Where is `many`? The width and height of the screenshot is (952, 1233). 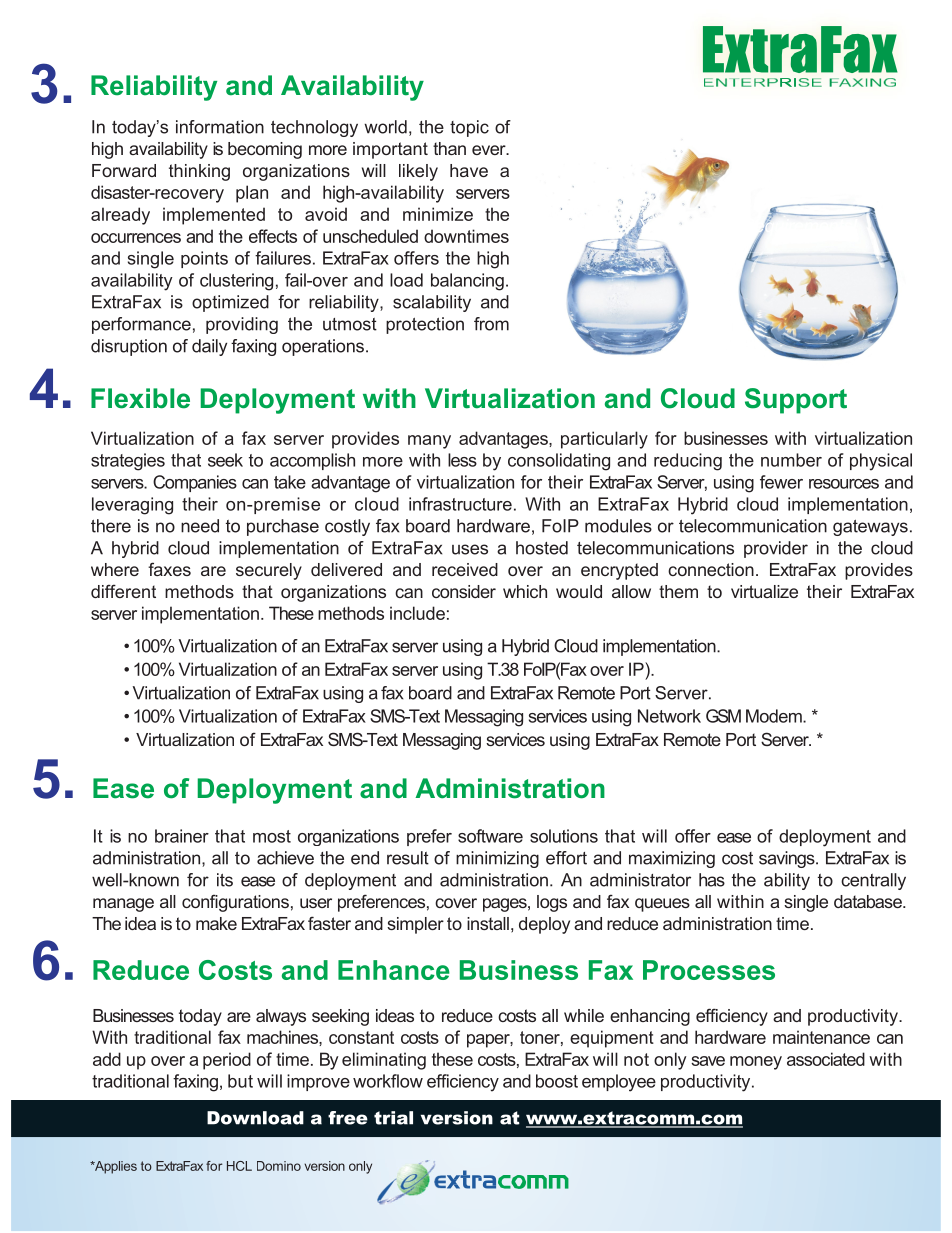 many is located at coordinates (429, 442).
